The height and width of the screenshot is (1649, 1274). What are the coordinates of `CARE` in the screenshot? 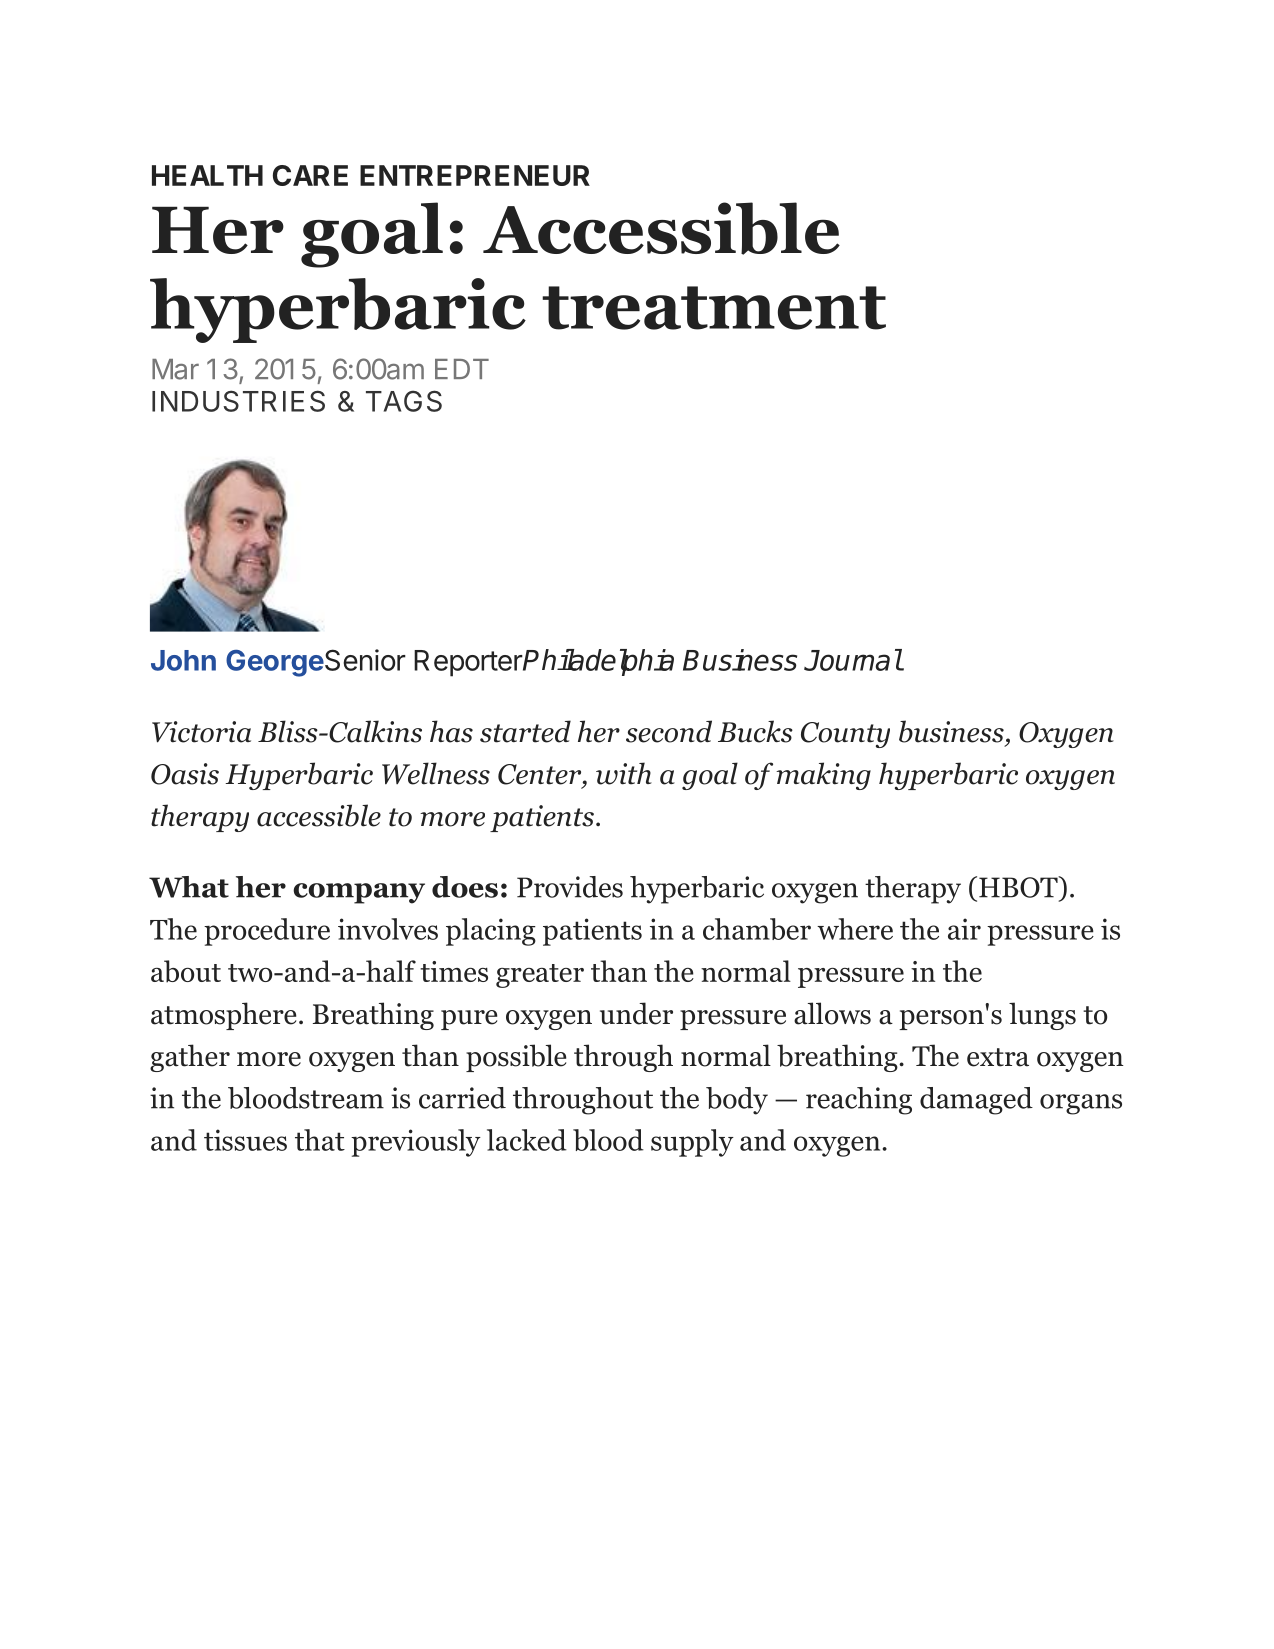 It's located at (310, 175).
